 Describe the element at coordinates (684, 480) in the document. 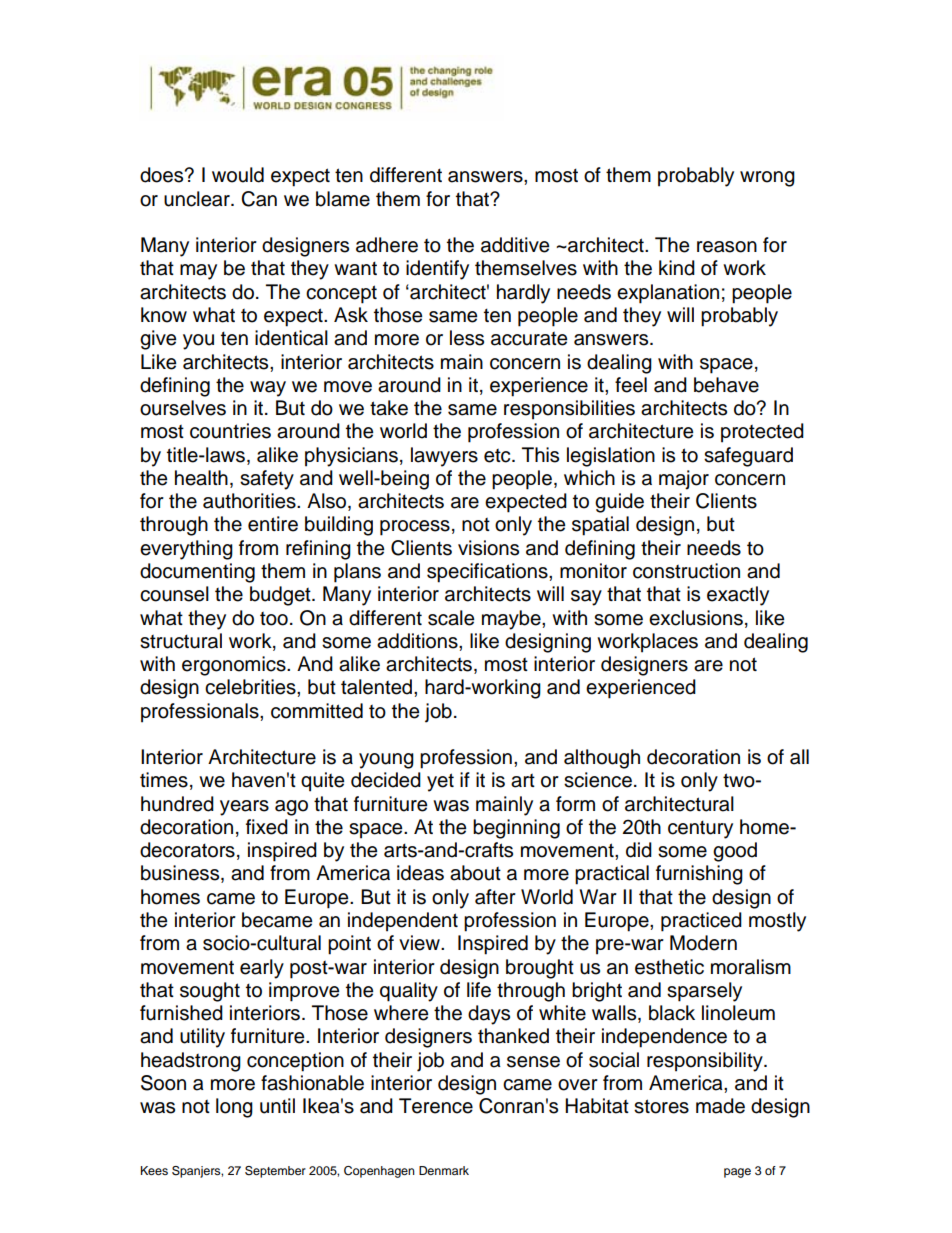

I see `major` at that location.
